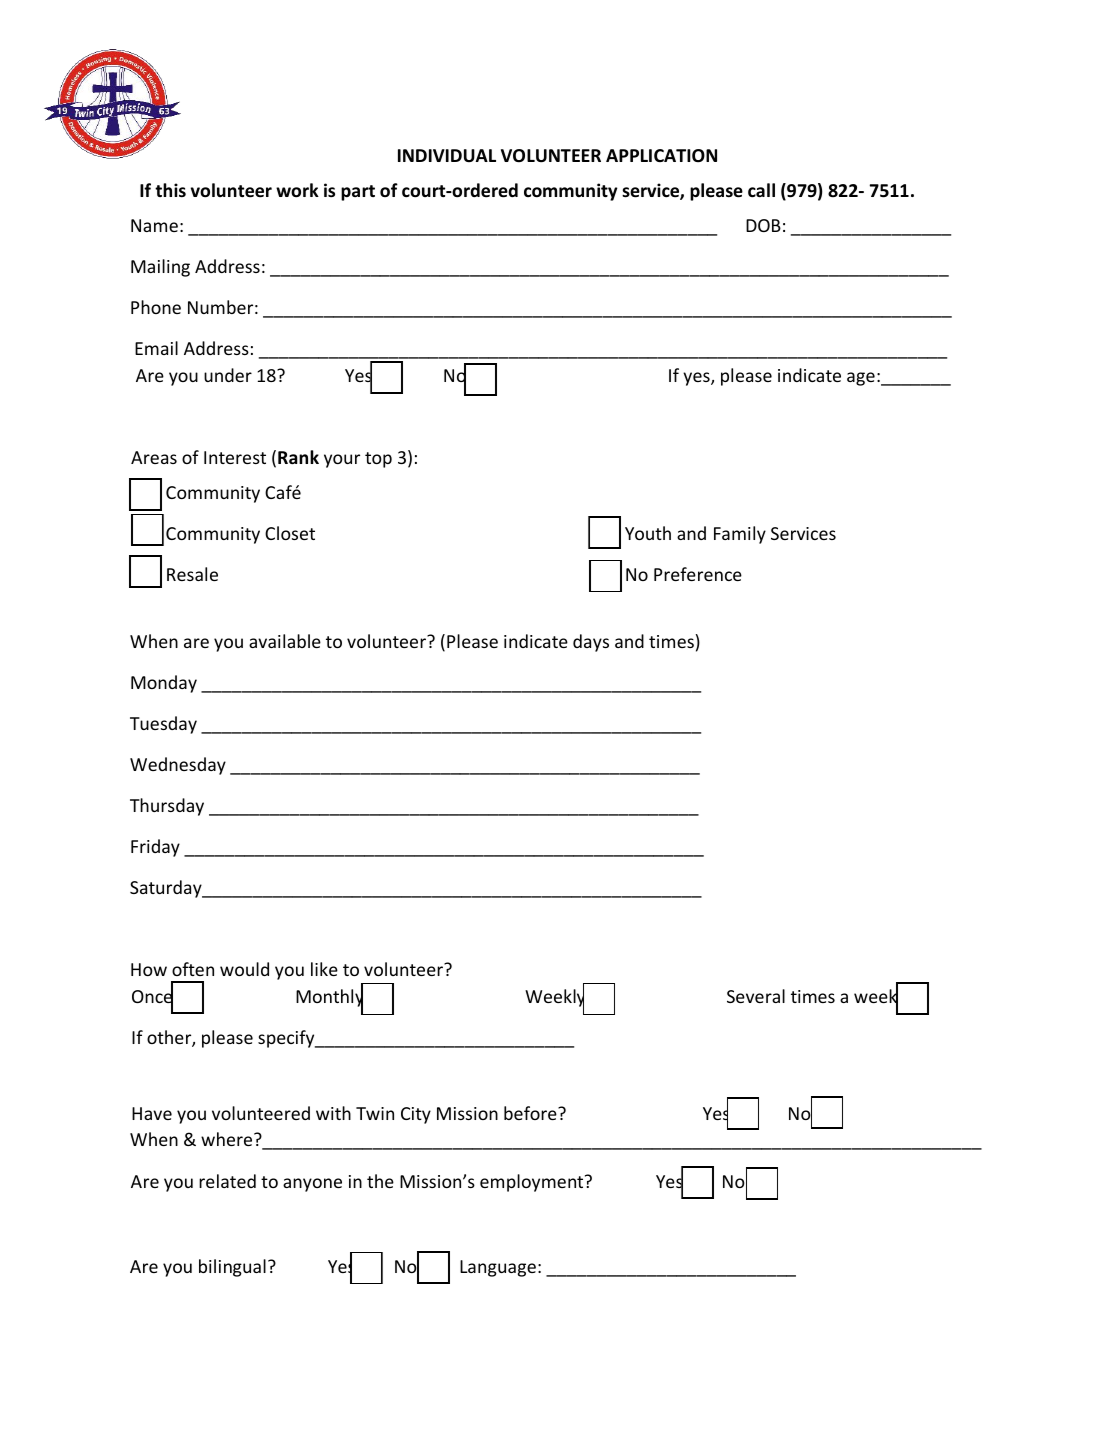  Describe the element at coordinates (447, 155) in the image. I see `INDIVIDUAL` at that location.
